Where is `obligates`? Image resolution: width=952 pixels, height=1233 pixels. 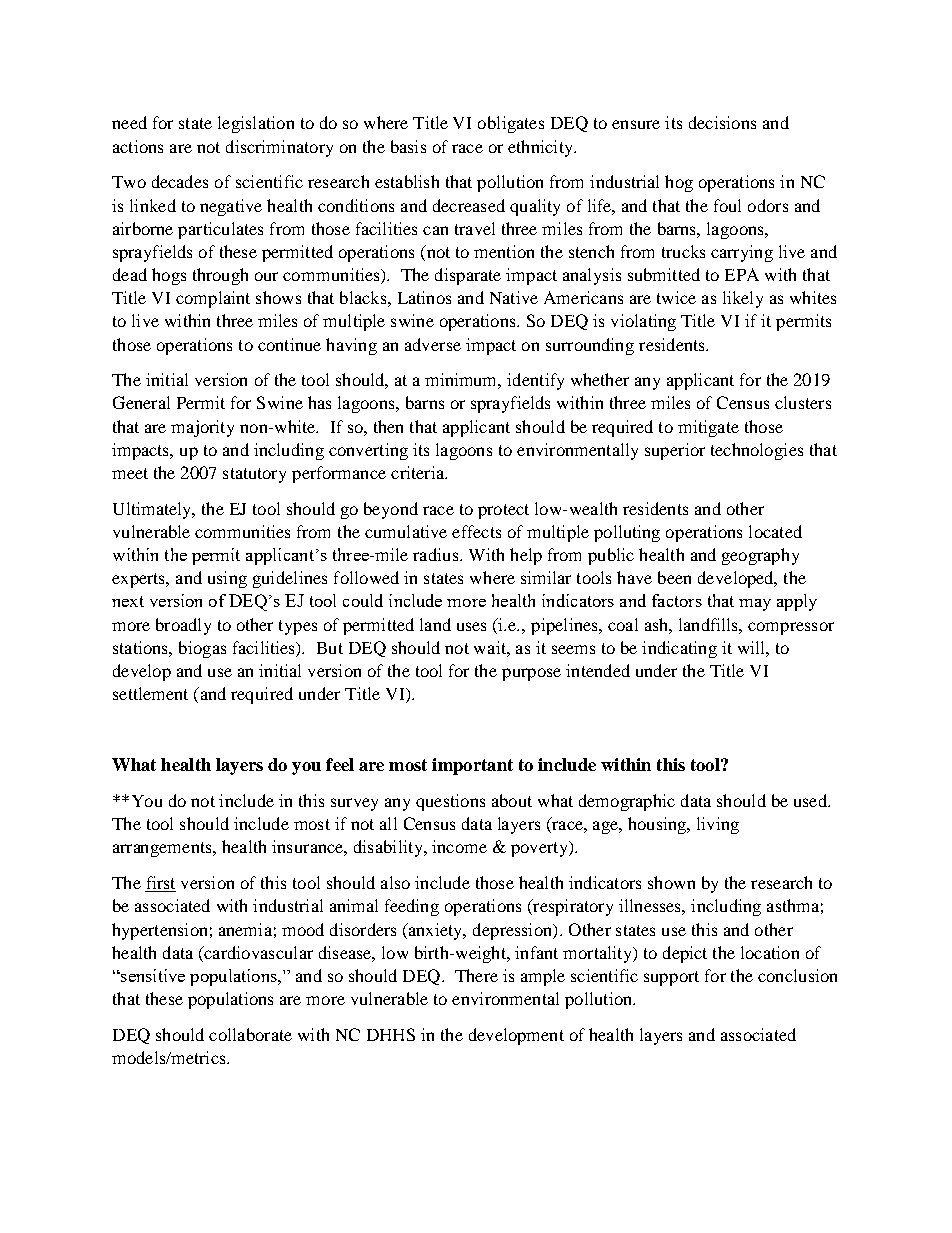 obligates is located at coordinates (511, 124).
